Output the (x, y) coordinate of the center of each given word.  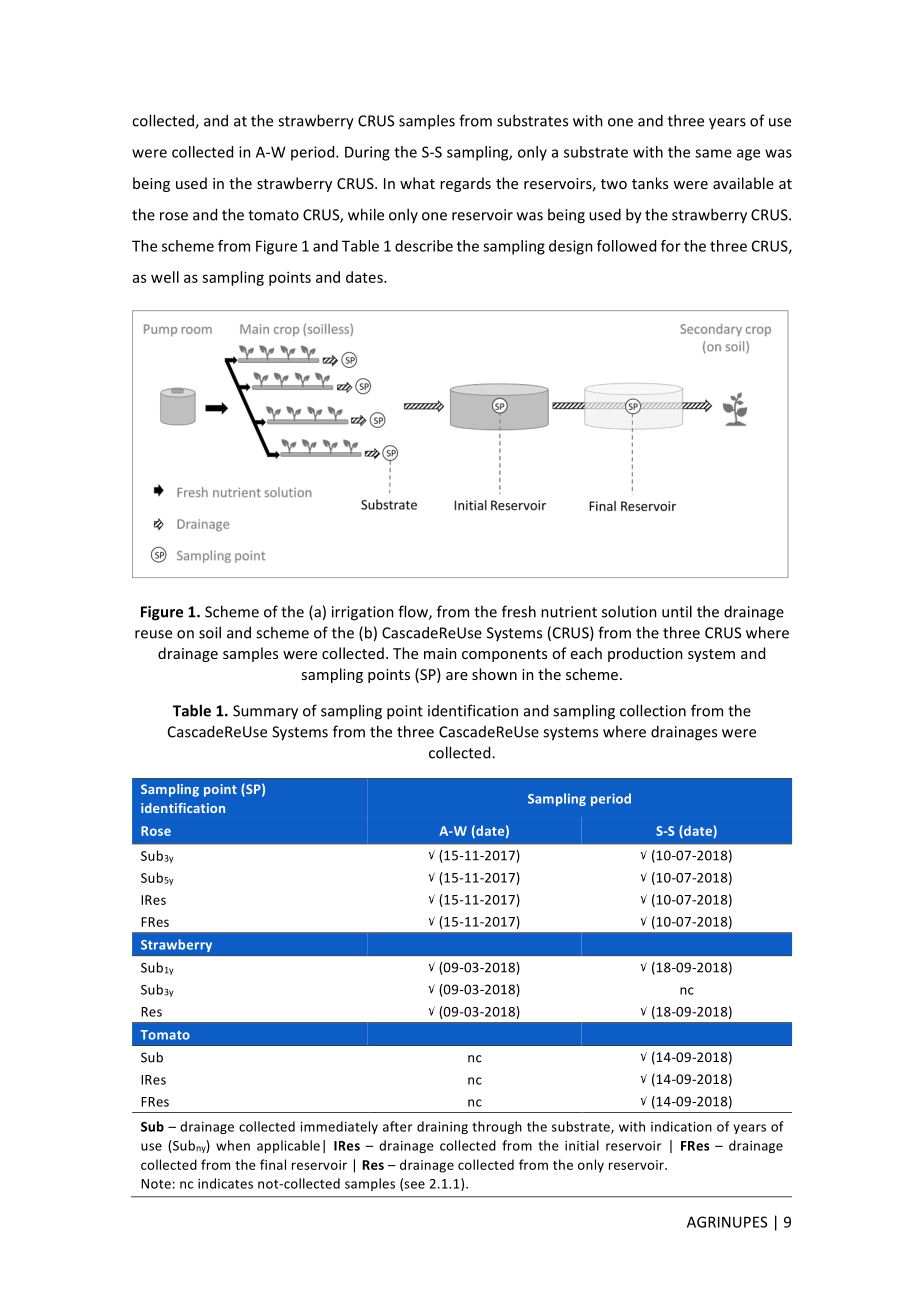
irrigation (363, 613)
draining (442, 1127)
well (165, 277)
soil (210, 632)
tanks (650, 183)
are (457, 676)
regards (465, 184)
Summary (265, 712)
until (677, 611)
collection (653, 710)
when (233, 1145)
